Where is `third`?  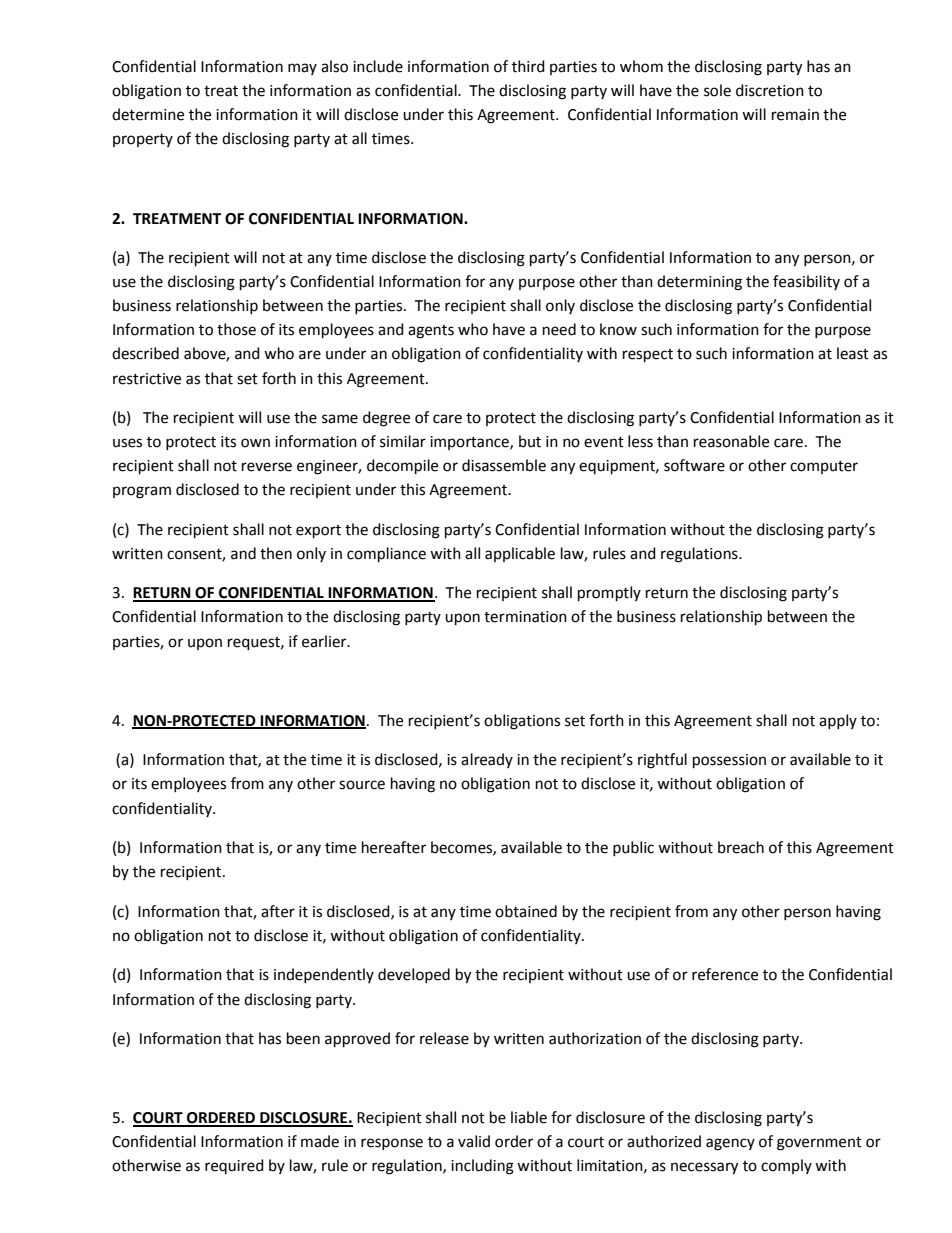 third is located at coordinates (528, 66).
